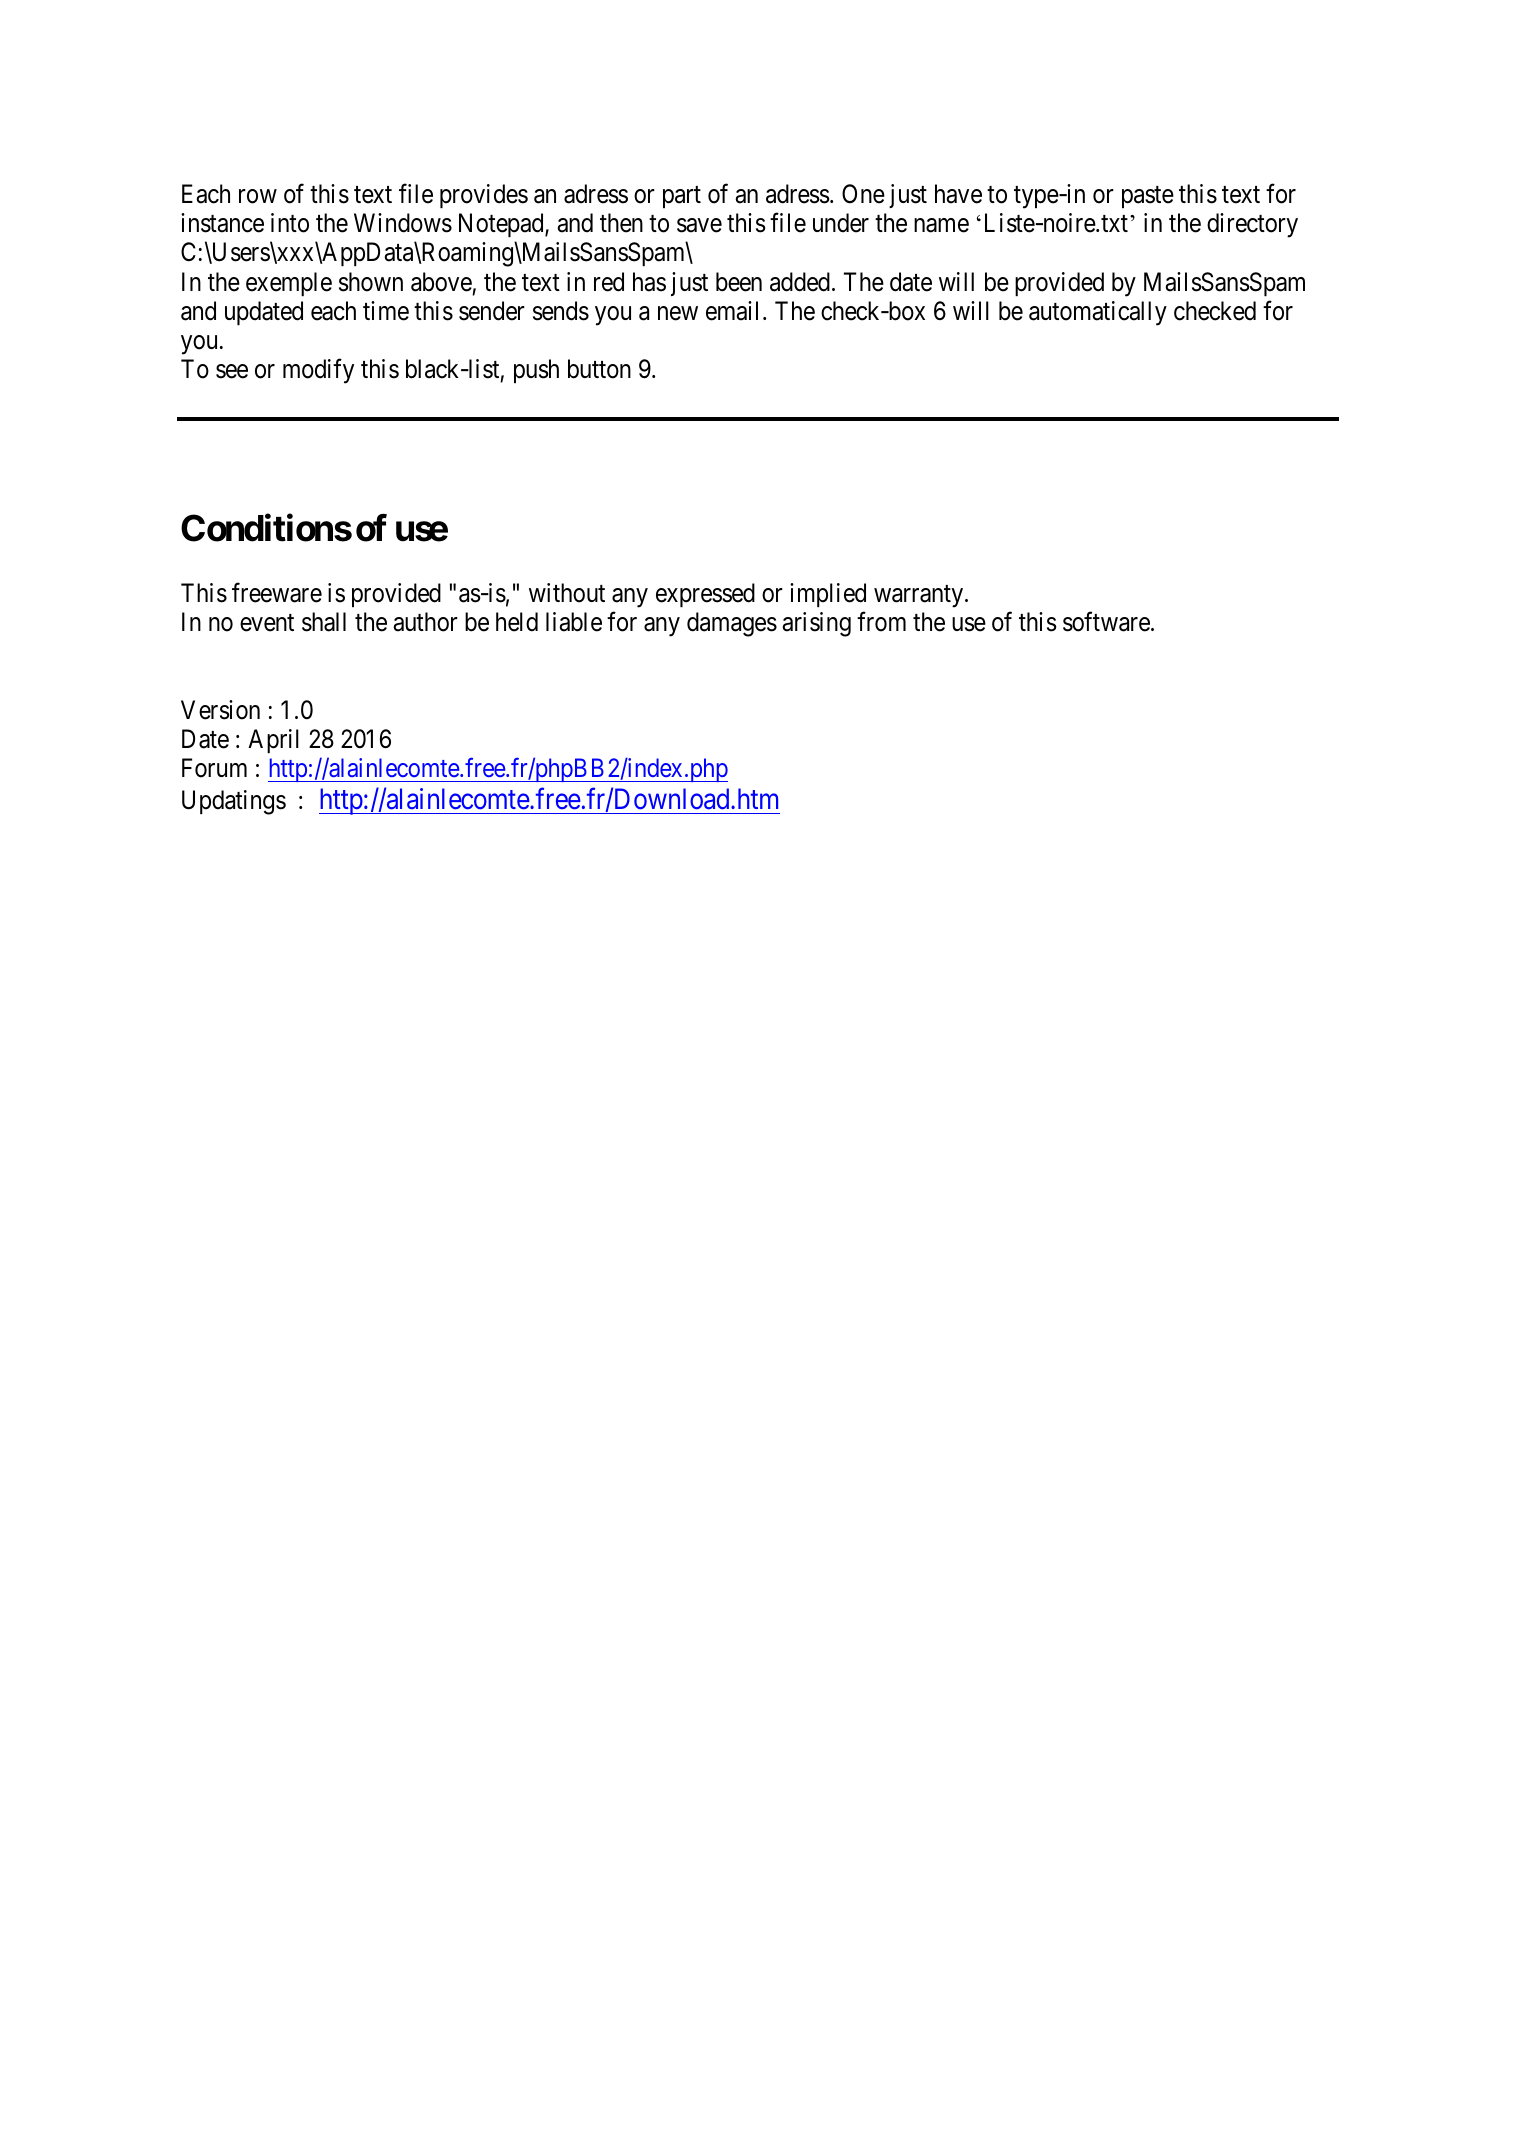 The height and width of the page is (2144, 1516). I want to click on expressed, so click(705, 595).
